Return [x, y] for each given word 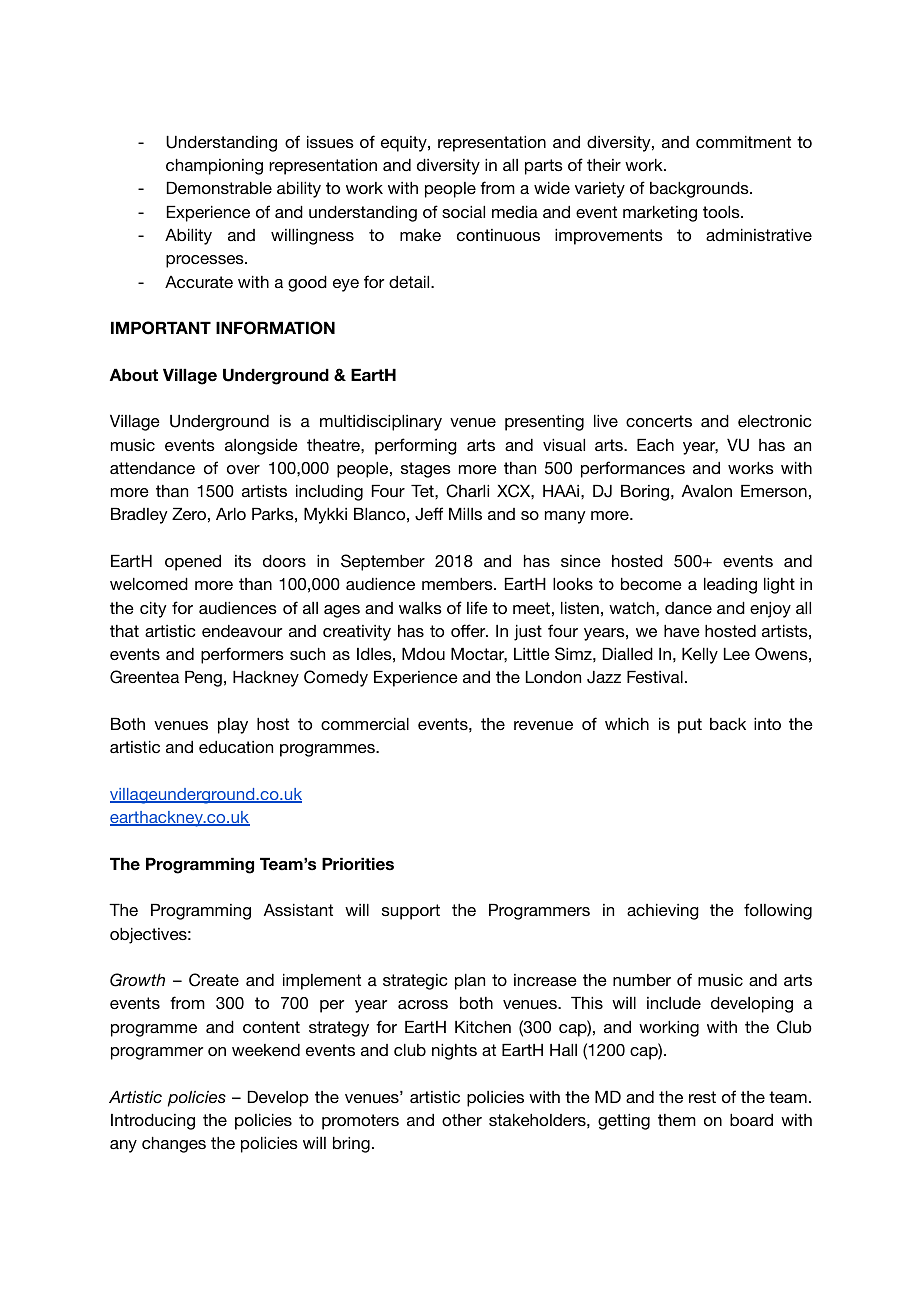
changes [174, 1145]
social [463, 212]
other [462, 1120]
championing [214, 167]
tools [722, 212]
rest [702, 1097]
